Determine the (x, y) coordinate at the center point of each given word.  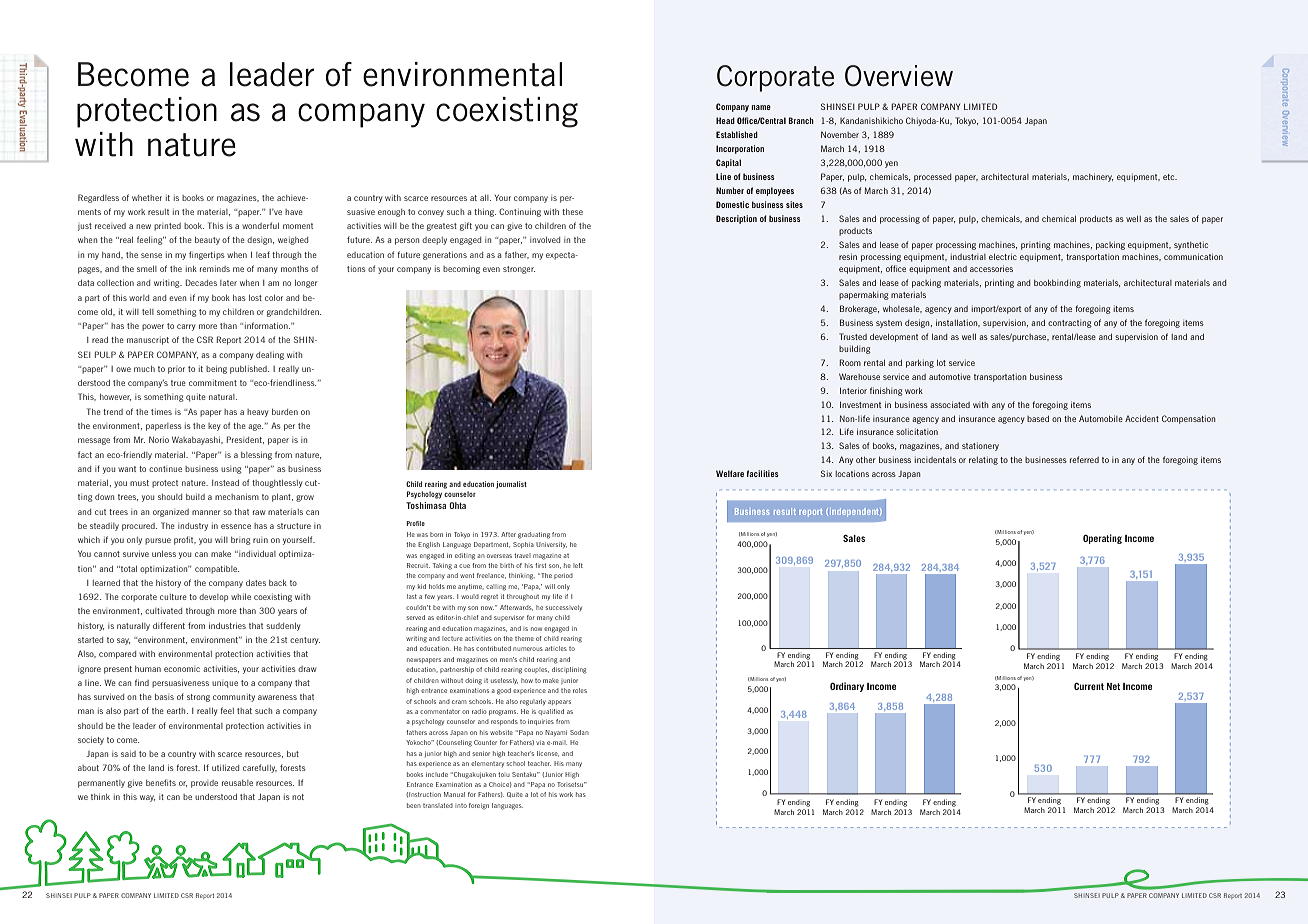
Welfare (730, 473)
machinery (1093, 177)
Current (1089, 686)
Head (725, 120)
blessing (256, 456)
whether (147, 198)
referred (1084, 459)
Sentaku (525, 774)
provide (204, 784)
